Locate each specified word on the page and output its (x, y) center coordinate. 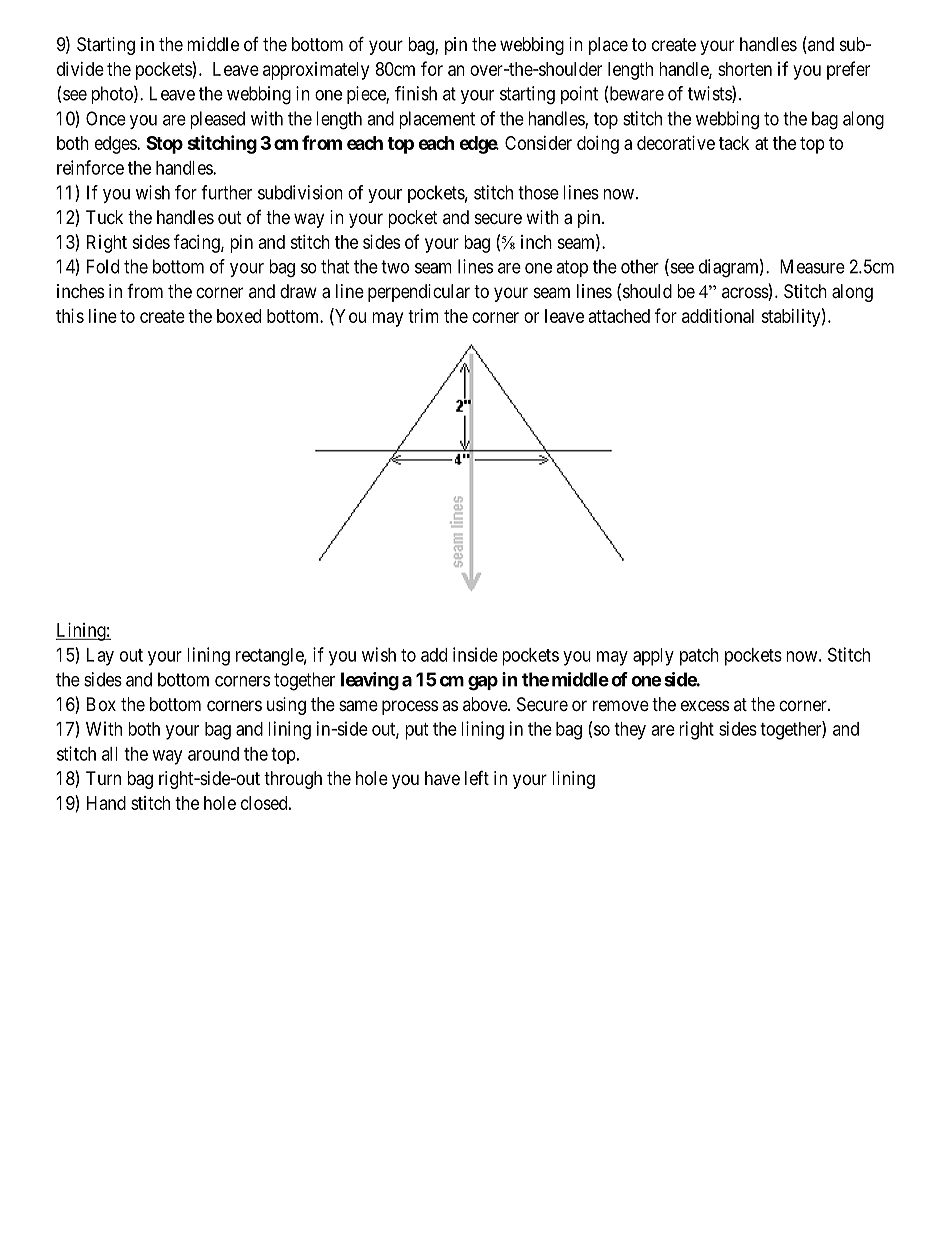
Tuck (104, 217)
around (213, 754)
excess (705, 705)
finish (416, 93)
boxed (239, 316)
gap (483, 683)
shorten (745, 69)
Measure (812, 266)
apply (653, 657)
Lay (100, 657)
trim (423, 316)
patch (699, 657)
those (538, 192)
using (286, 706)
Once (106, 118)
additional (718, 316)
